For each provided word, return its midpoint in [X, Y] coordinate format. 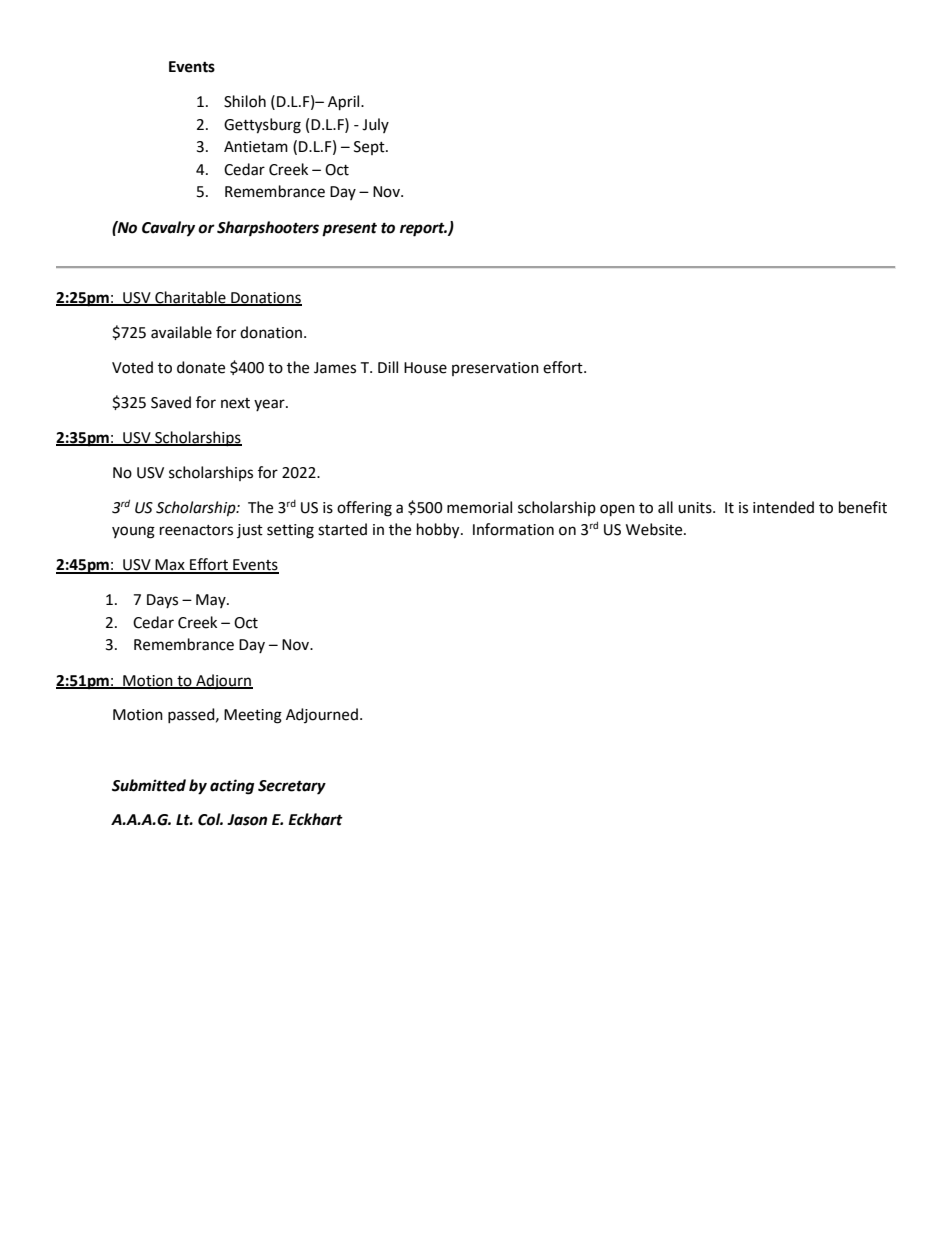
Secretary [292, 787]
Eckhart [315, 819]
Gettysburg [262, 126]
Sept [370, 148]
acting [232, 787]
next [235, 403]
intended [783, 507]
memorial [479, 507]
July [375, 125]
